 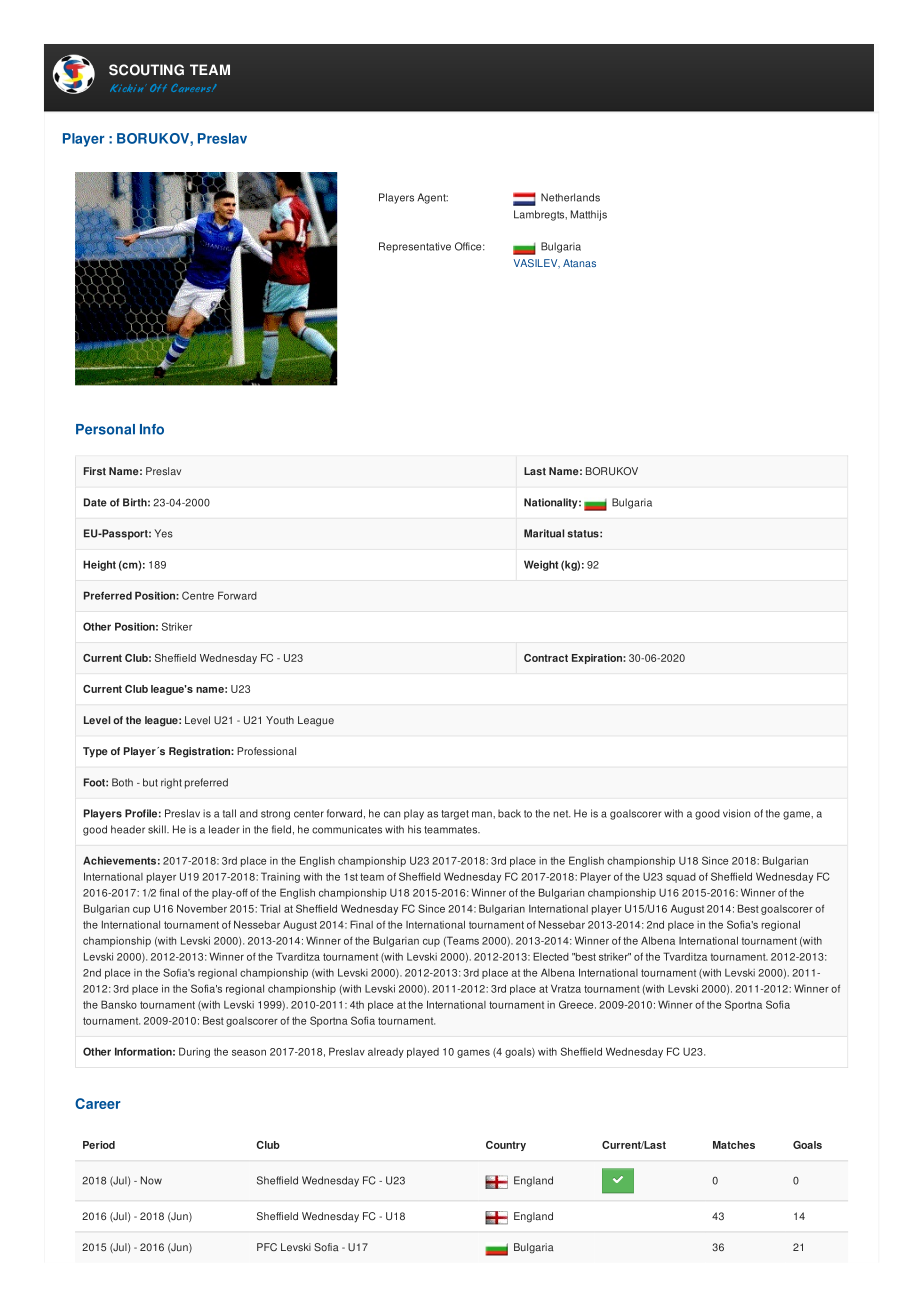 I want to click on Centre, so click(x=198, y=595).
